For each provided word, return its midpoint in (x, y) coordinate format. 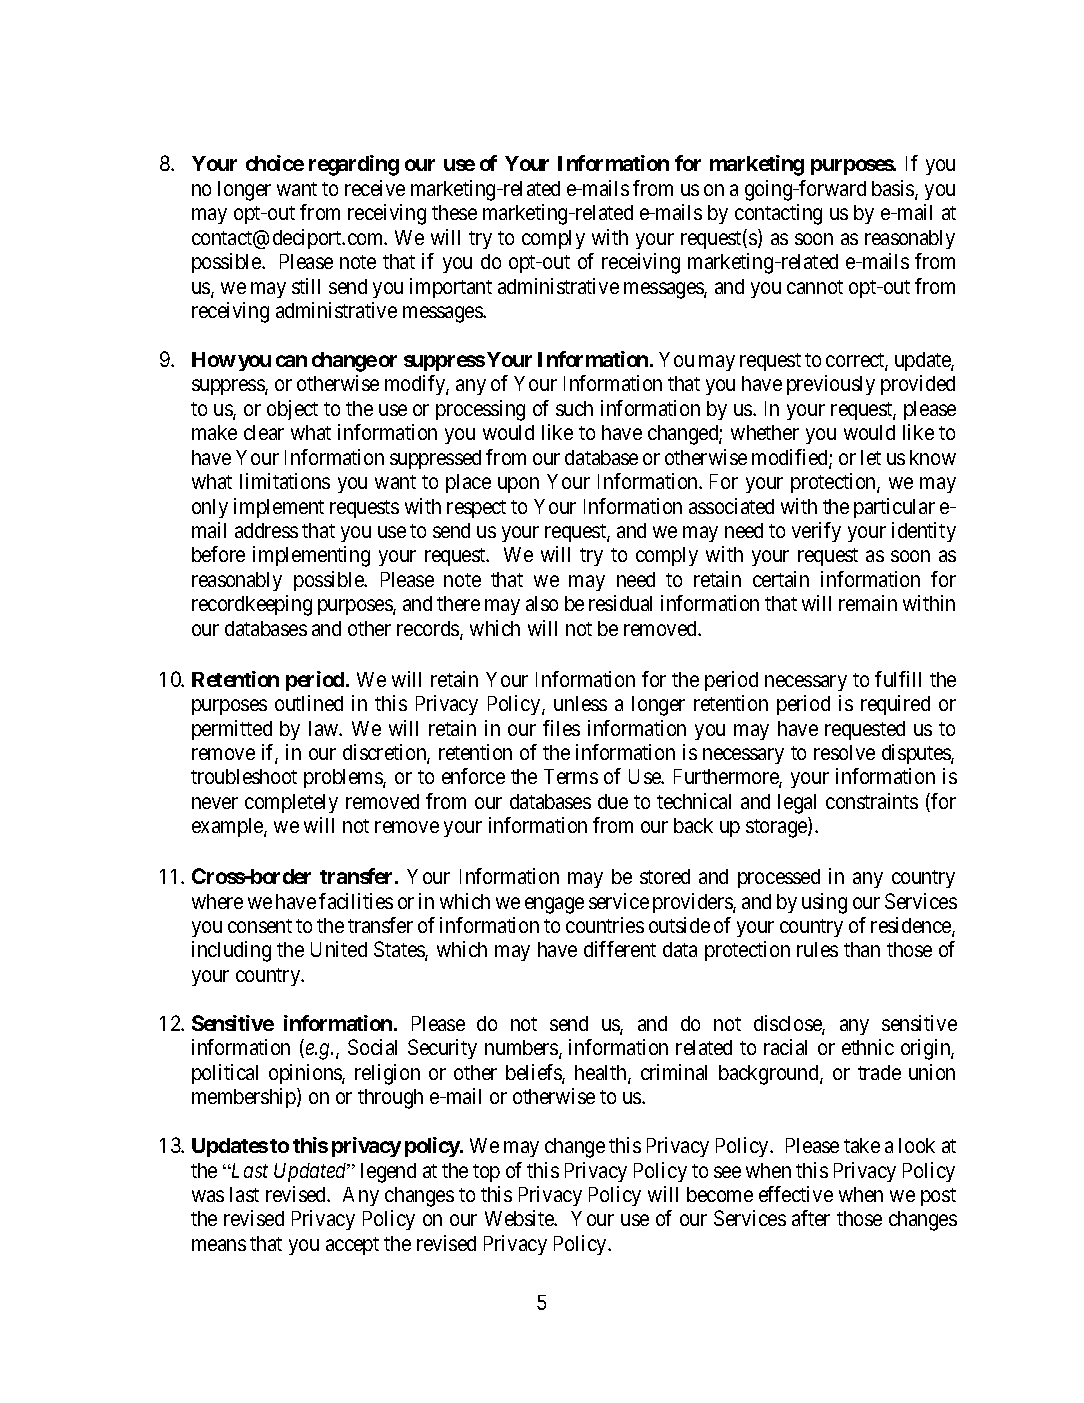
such (574, 408)
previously (831, 385)
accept (352, 1246)
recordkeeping (252, 605)
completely (291, 803)
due (613, 801)
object (292, 410)
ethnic (868, 1047)
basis (894, 189)
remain (868, 603)
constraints (872, 801)
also (542, 603)
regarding (354, 165)
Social (372, 1047)
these (454, 212)
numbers (522, 1049)
